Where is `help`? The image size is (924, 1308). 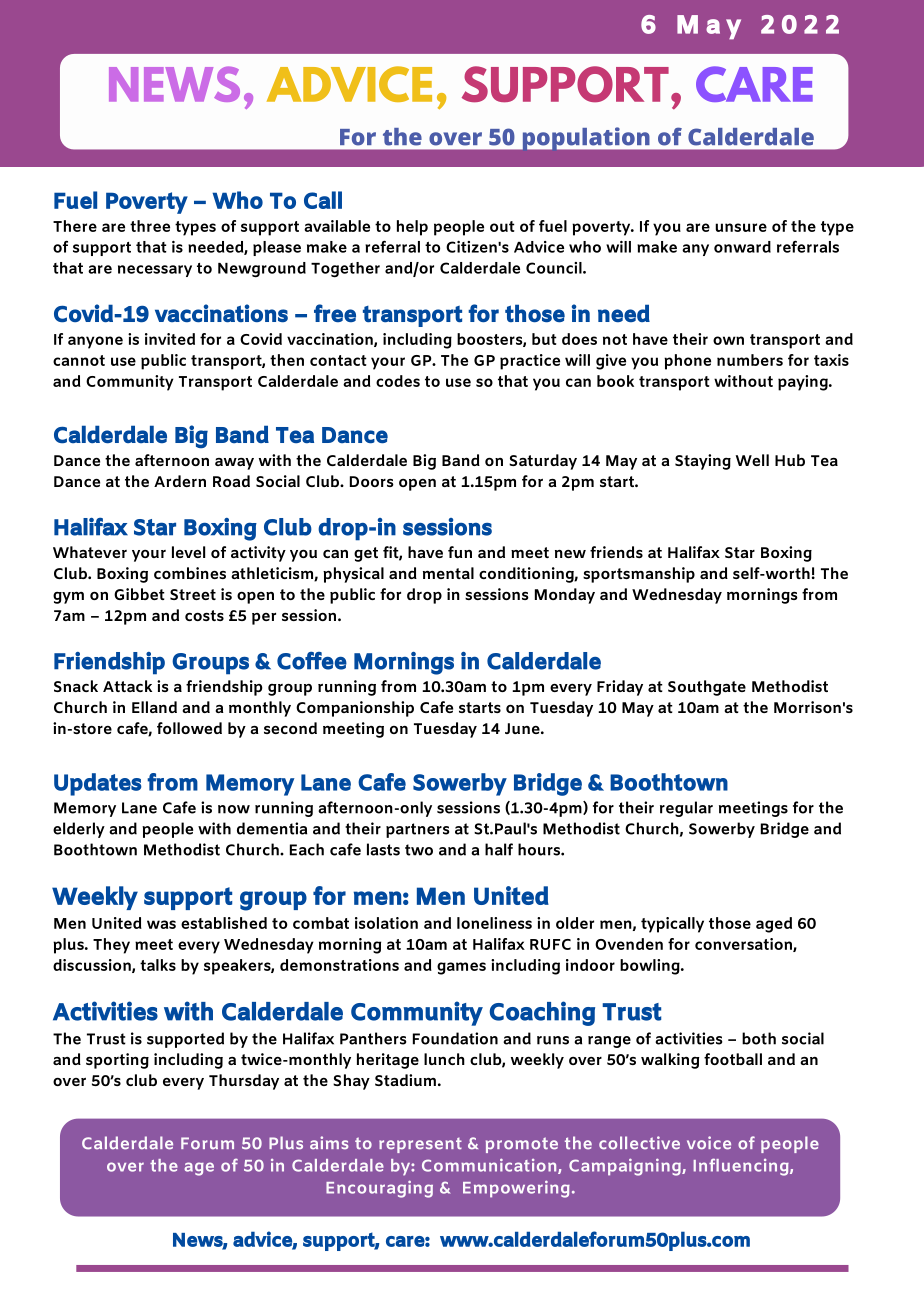 help is located at coordinates (412, 228).
